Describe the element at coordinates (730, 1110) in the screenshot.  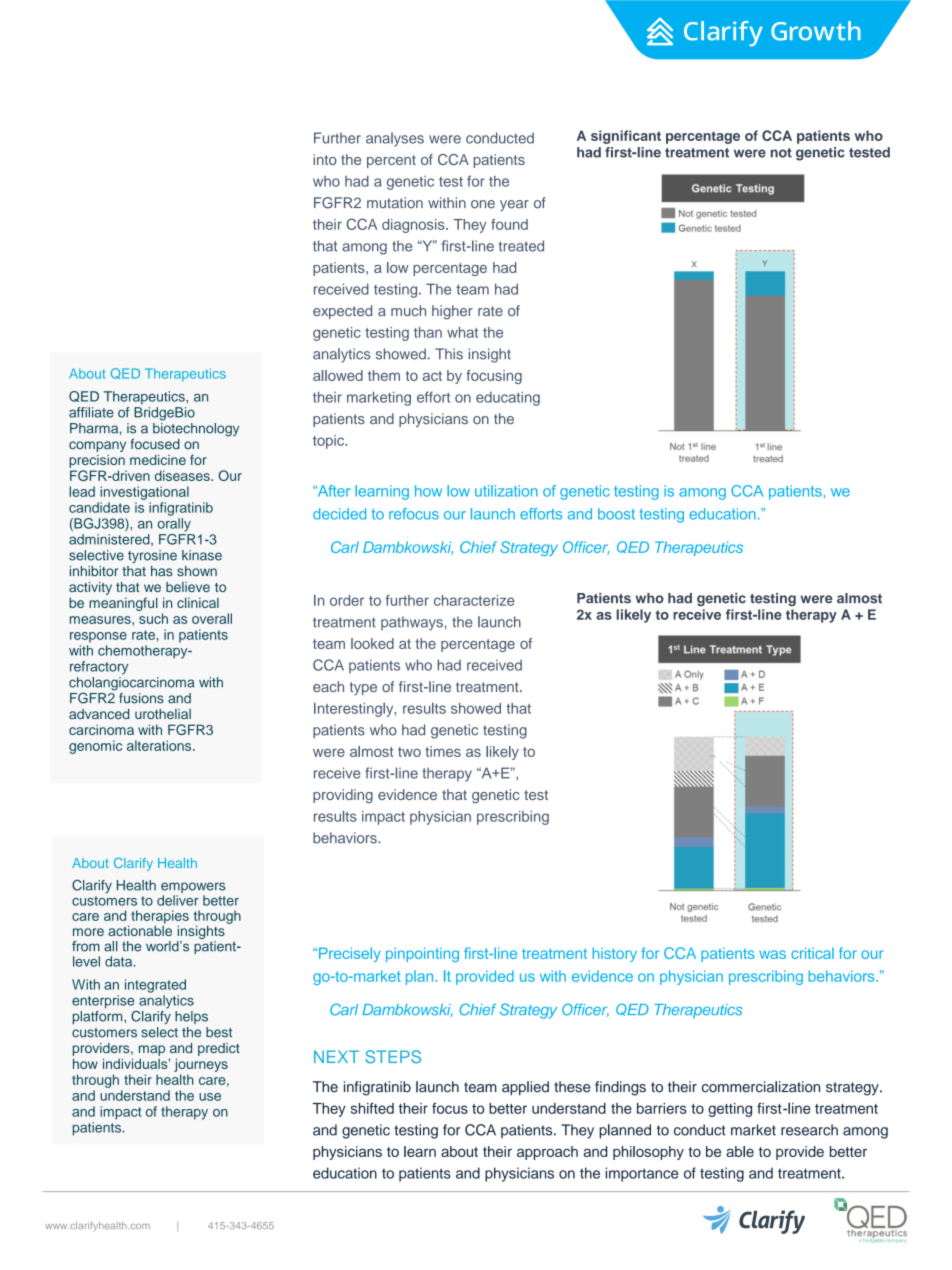
I see `getting` at that location.
